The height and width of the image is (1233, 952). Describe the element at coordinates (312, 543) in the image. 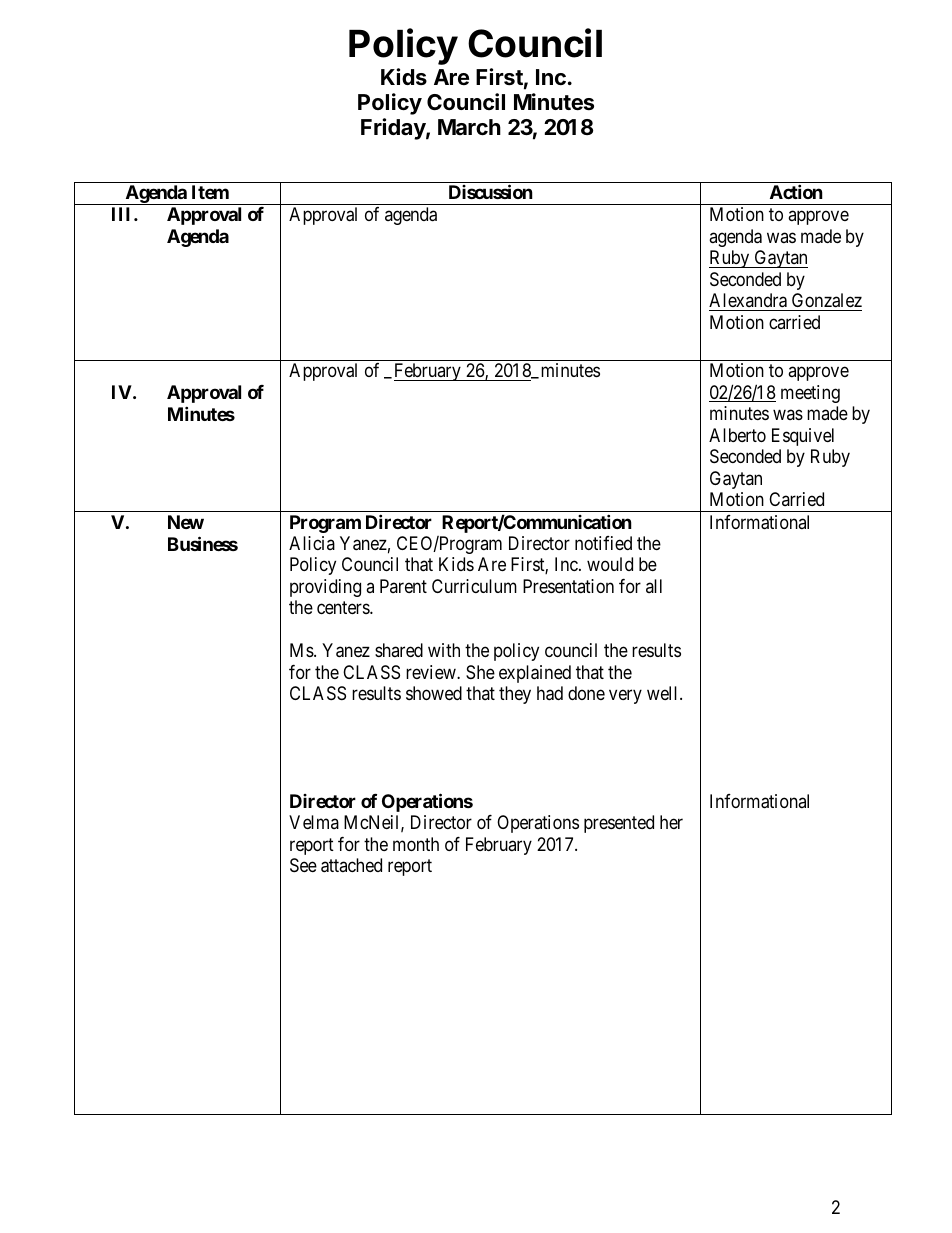

I see `Alicia` at that location.
